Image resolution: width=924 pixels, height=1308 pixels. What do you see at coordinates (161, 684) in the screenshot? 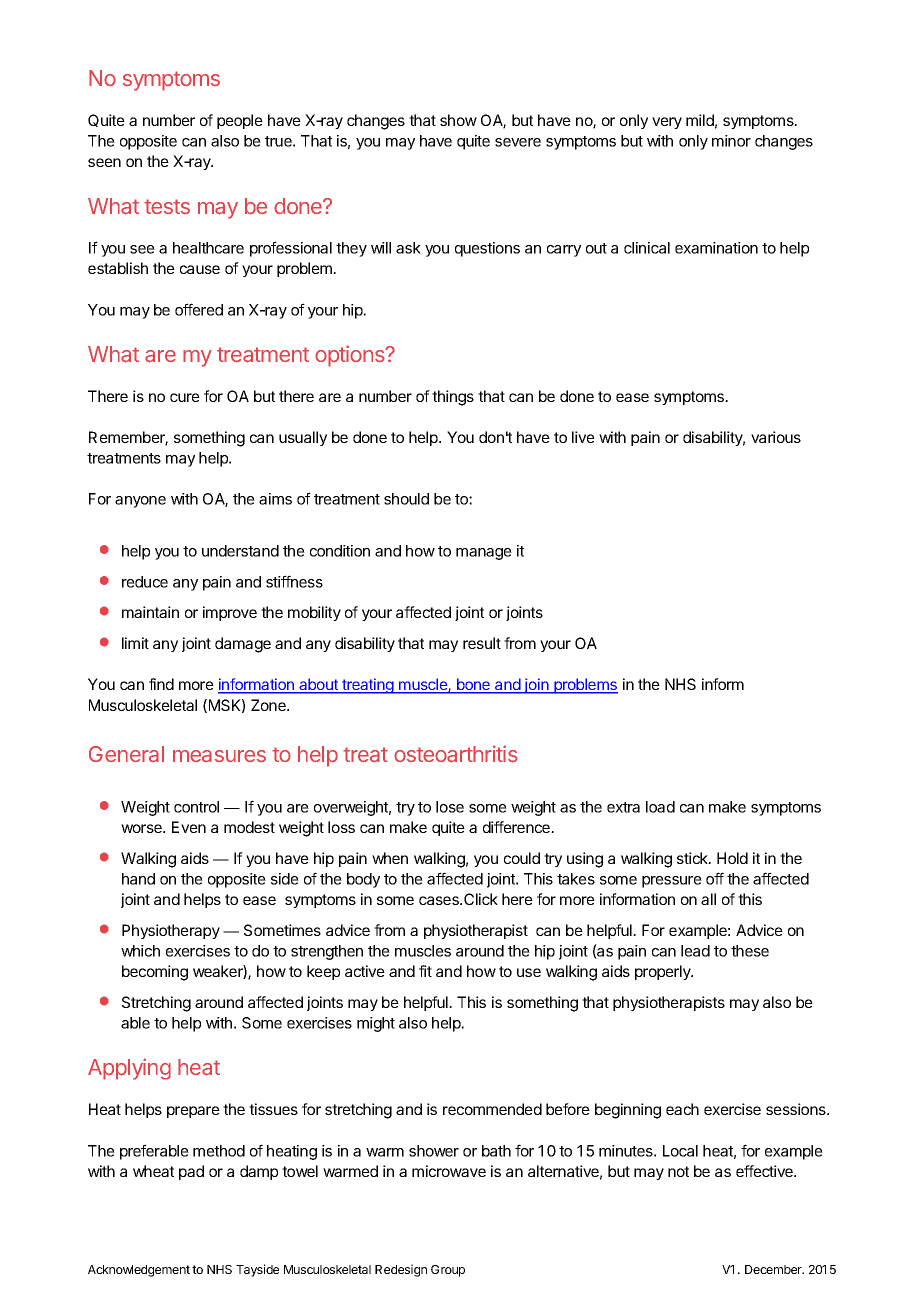
I see `find` at bounding box center [161, 684].
